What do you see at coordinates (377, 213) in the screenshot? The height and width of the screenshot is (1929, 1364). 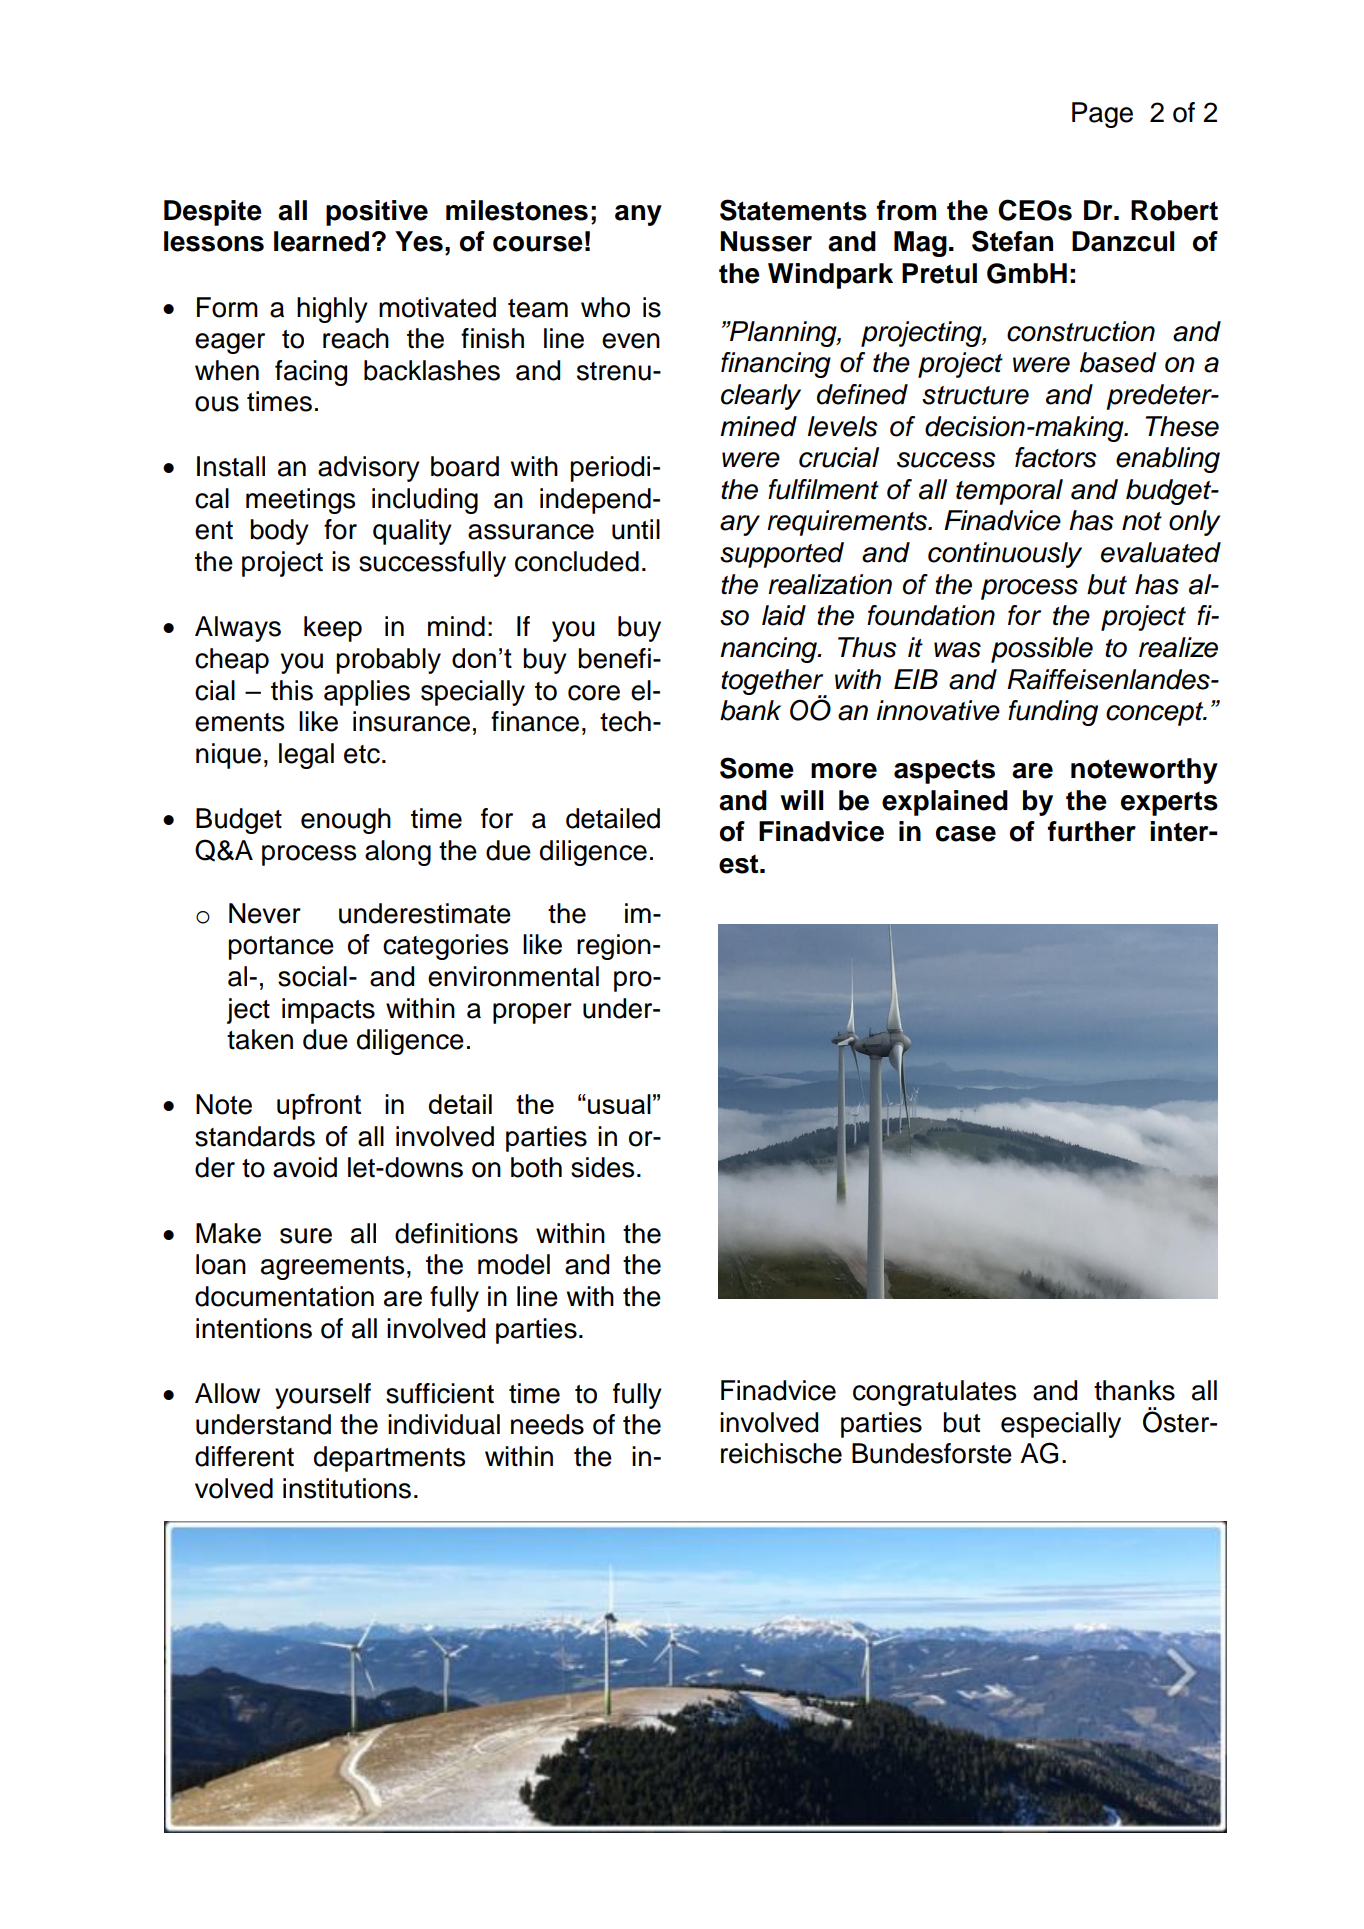 I see `positive` at bounding box center [377, 213].
